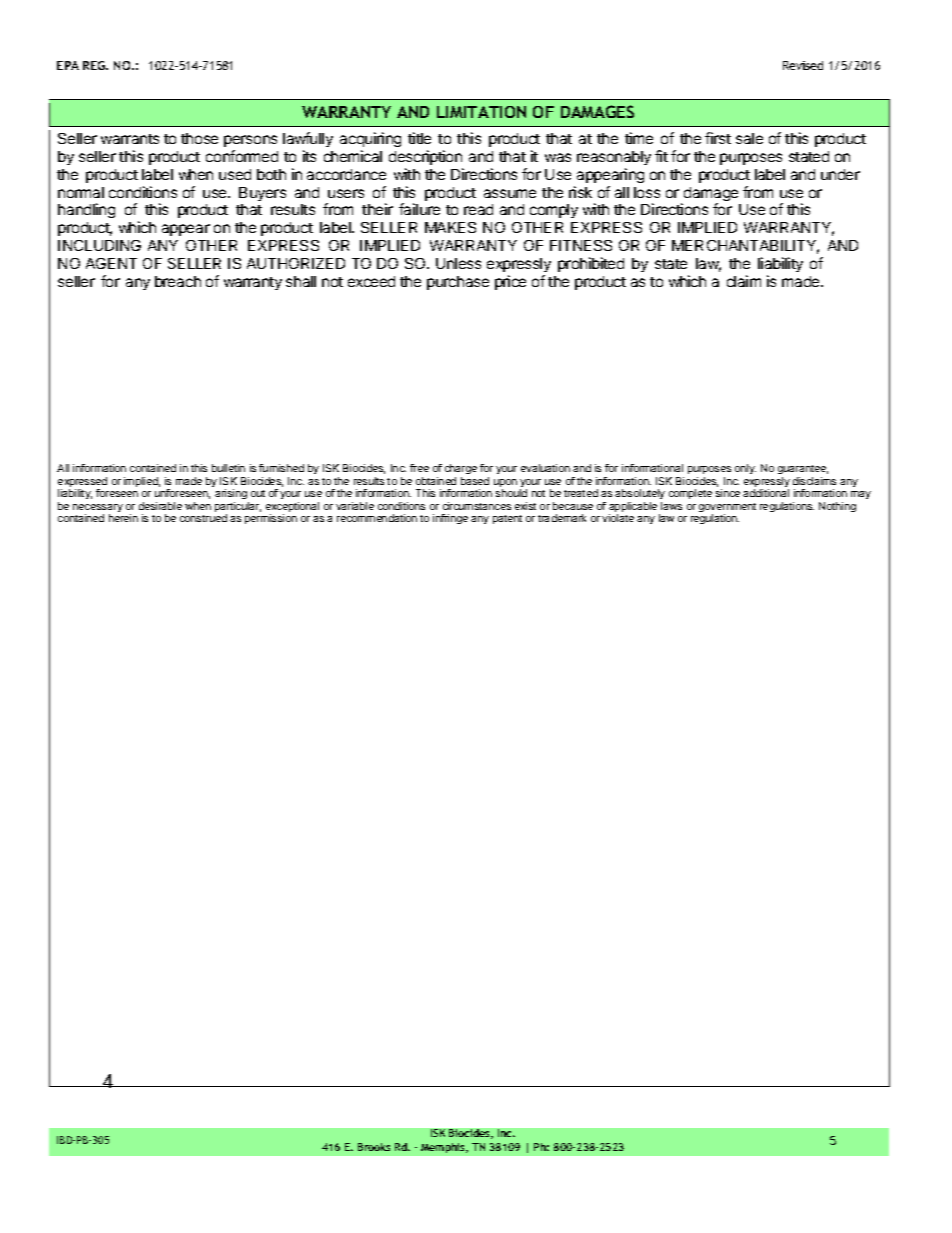  What do you see at coordinates (130, 139) in the document?
I see `warrants` at bounding box center [130, 139].
